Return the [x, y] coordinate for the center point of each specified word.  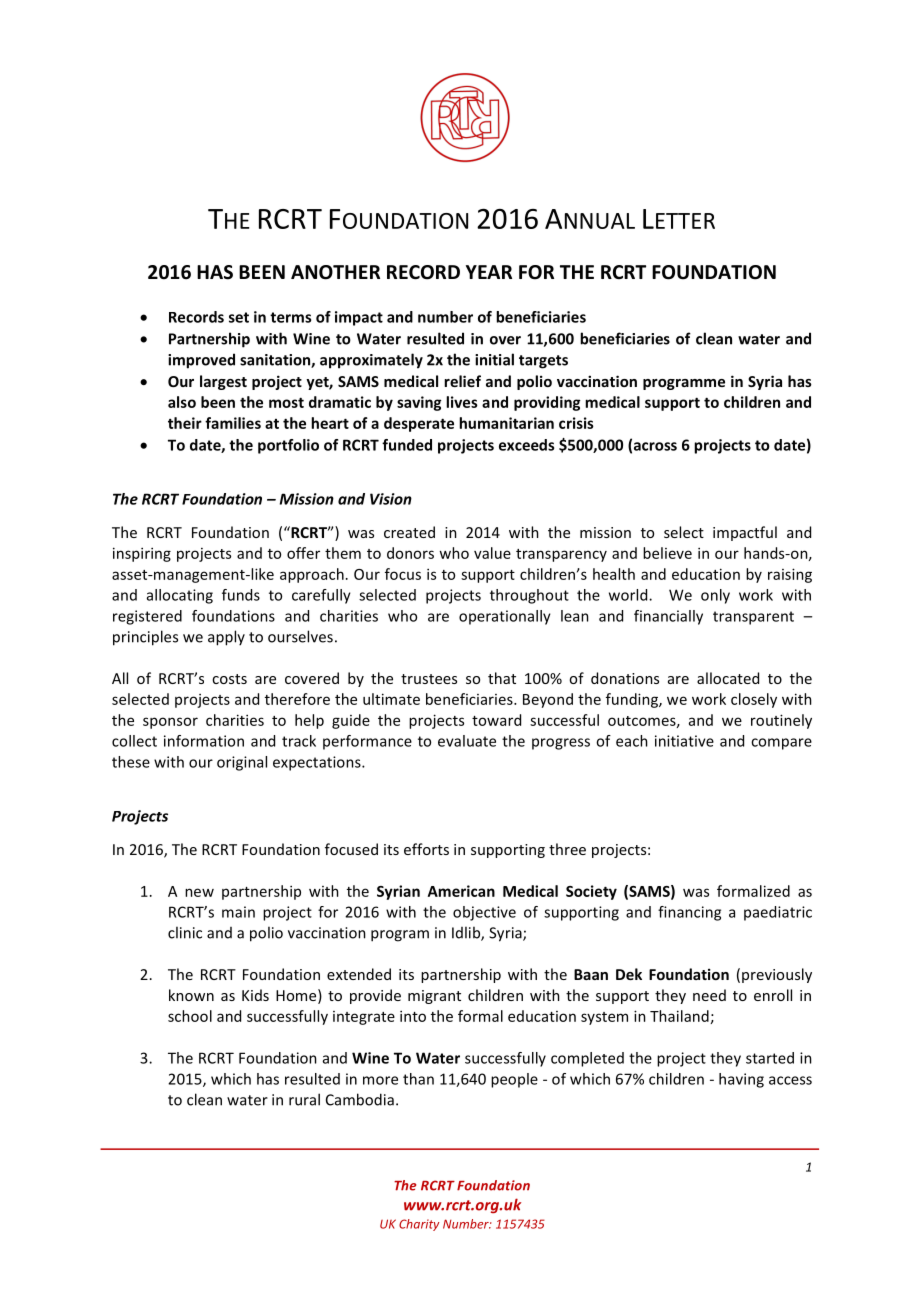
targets [543, 362]
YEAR [489, 272]
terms [290, 317]
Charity [419, 1225]
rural [304, 1099]
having [741, 1080]
